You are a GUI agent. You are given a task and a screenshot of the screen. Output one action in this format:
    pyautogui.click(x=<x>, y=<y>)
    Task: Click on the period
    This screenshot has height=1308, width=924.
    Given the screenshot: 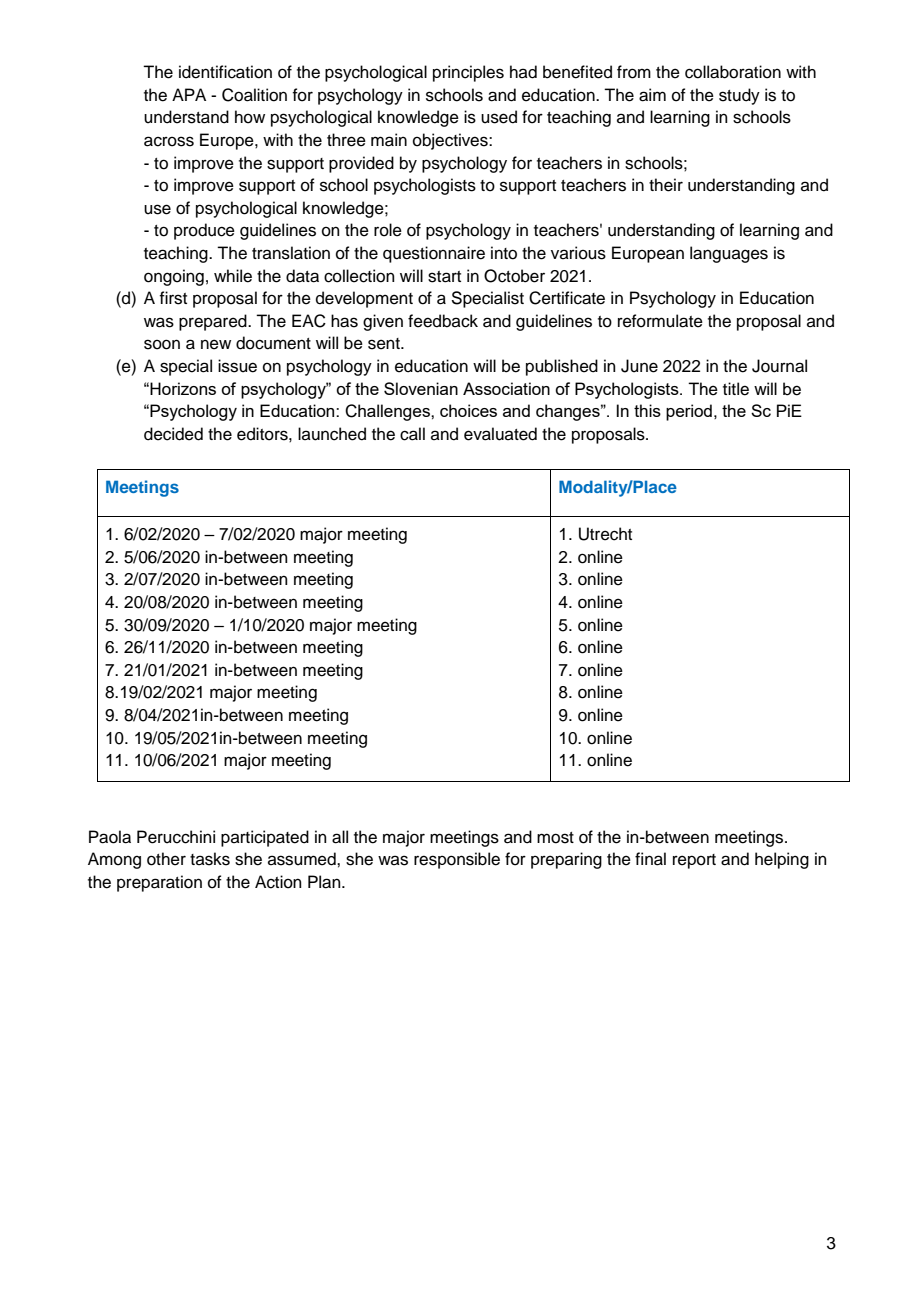 What is the action you would take?
    pyautogui.click(x=689, y=412)
